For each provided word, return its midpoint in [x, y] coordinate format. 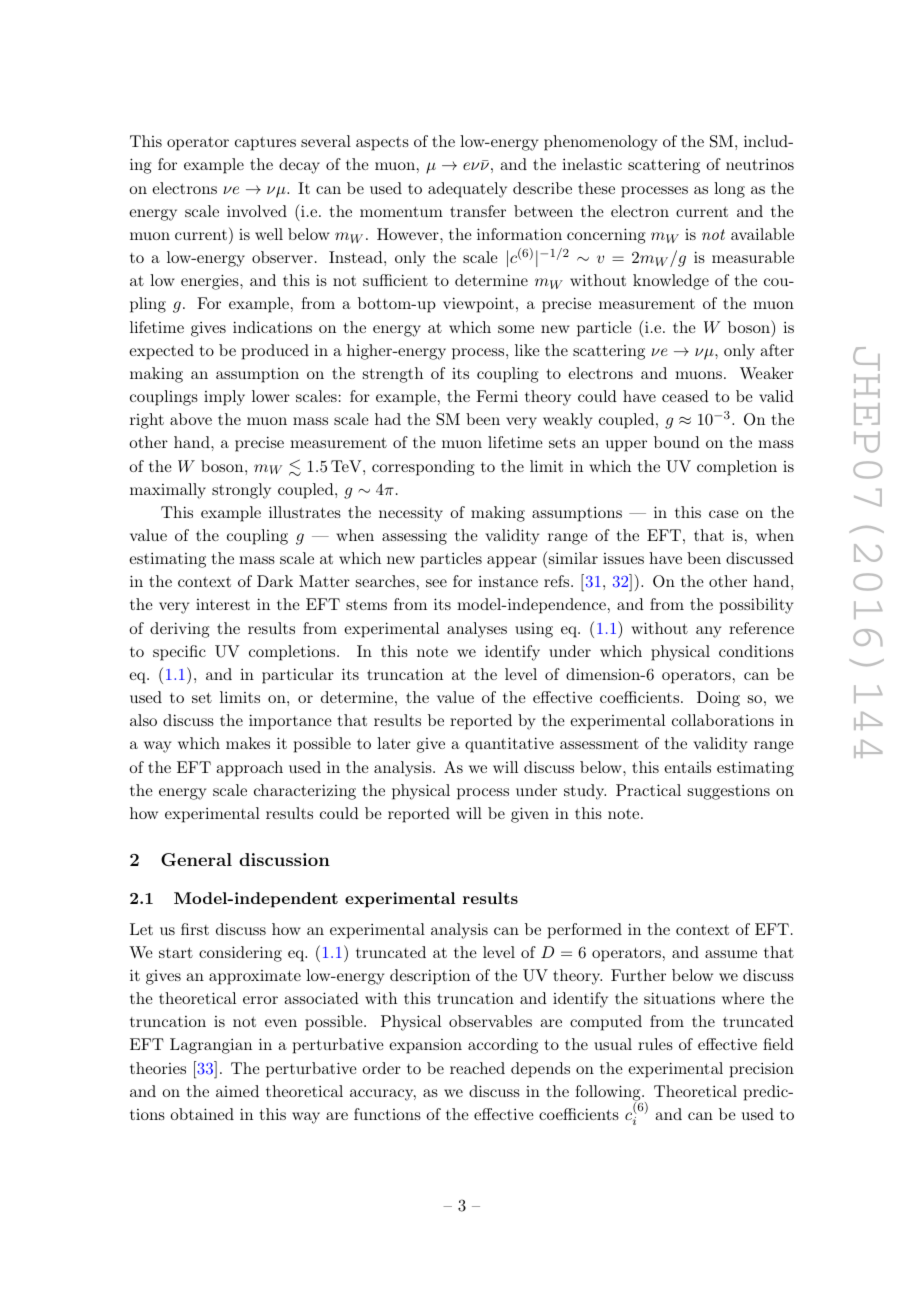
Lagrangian [211, 1046]
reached [477, 1068]
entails [687, 767]
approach [249, 769]
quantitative [509, 745]
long [729, 190]
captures [265, 144]
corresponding [423, 468]
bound [677, 442]
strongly [241, 491]
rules [655, 1044]
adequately [467, 190]
